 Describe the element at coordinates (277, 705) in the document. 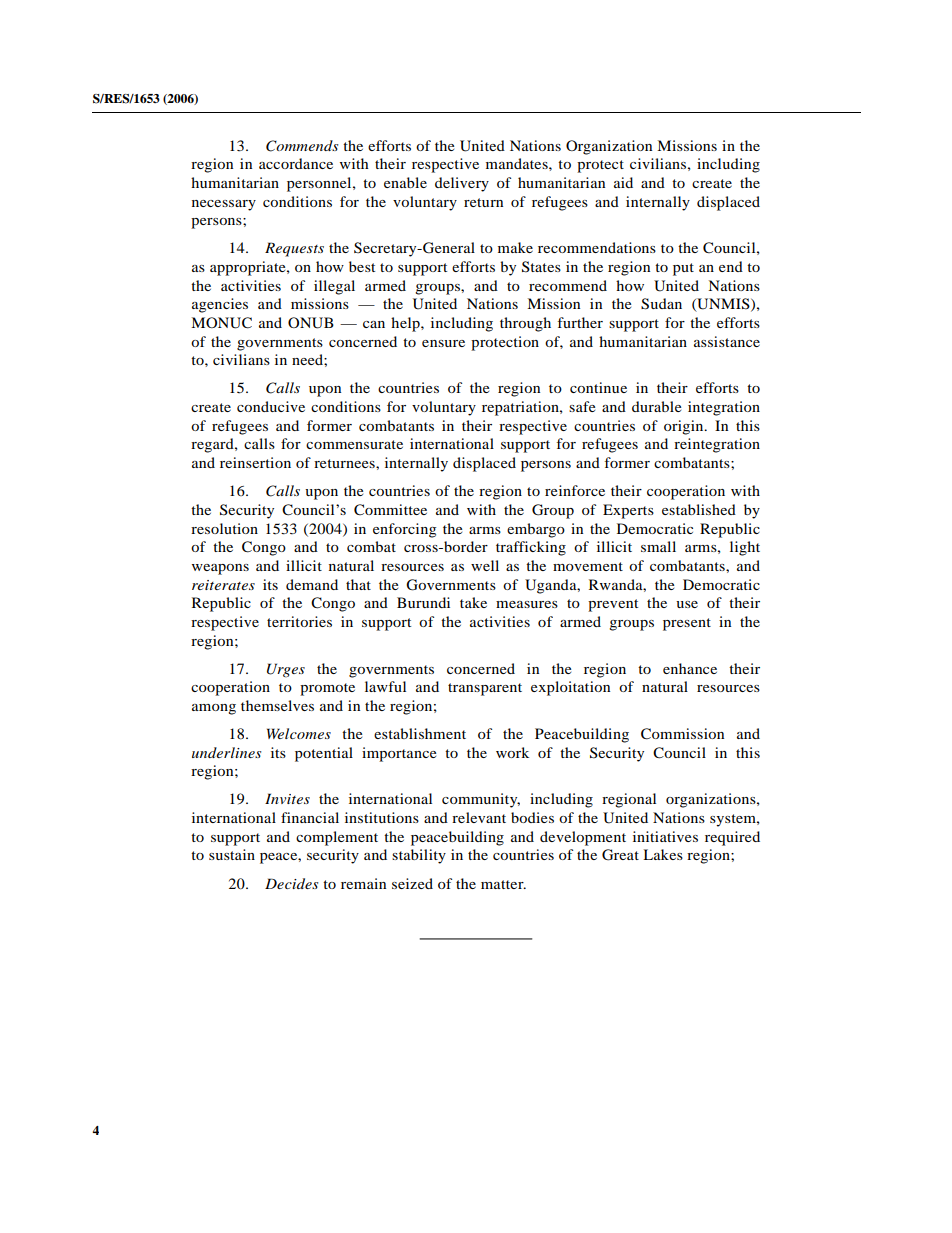

I see `themselves` at that location.
